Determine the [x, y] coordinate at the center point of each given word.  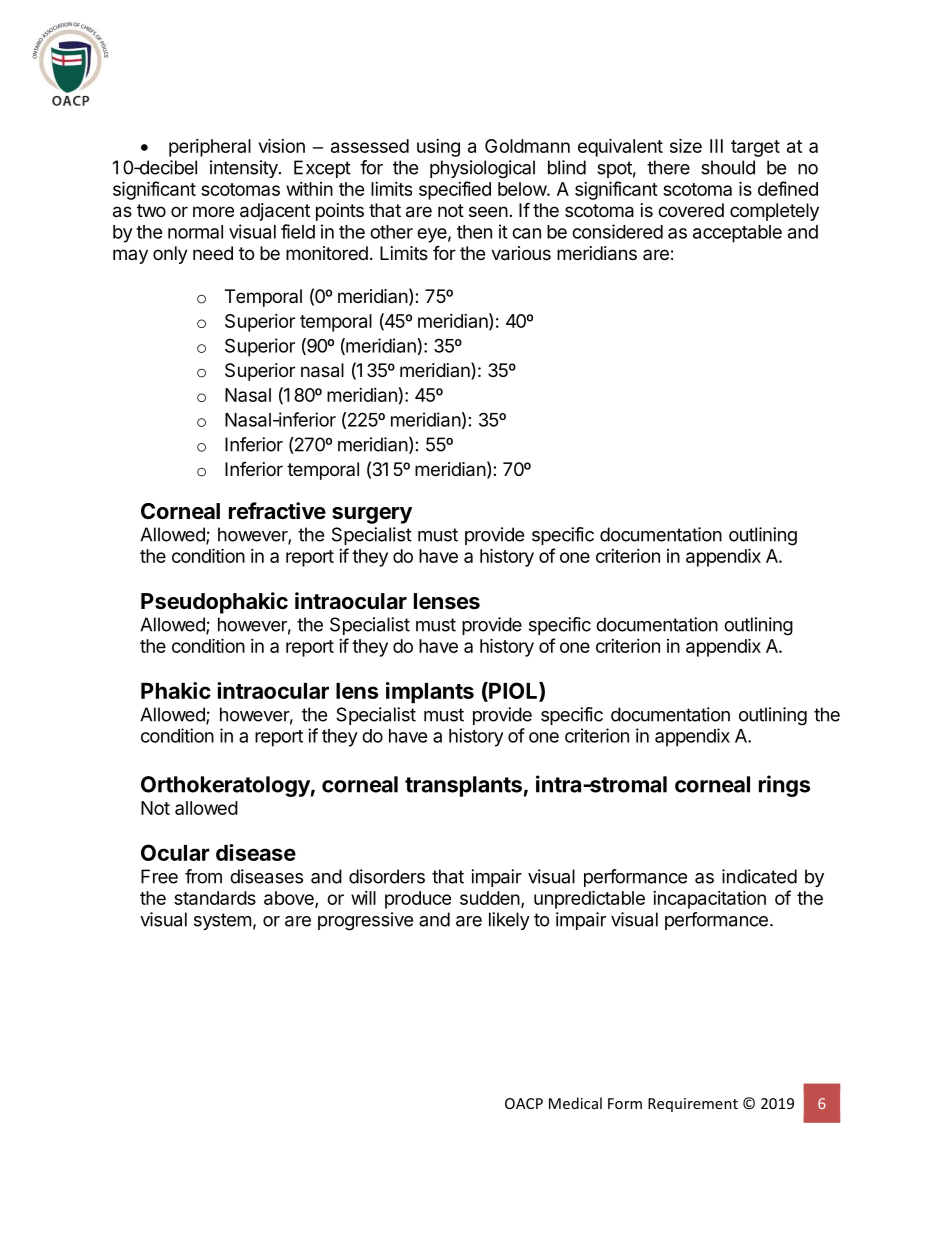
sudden [490, 898]
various [521, 253]
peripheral [210, 148]
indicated [759, 876]
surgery [372, 515]
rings [784, 786]
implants [430, 693]
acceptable [737, 234]
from [203, 876]
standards [215, 898]
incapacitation [709, 900]
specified [455, 190]
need [213, 253]
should [728, 167]
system [222, 921]
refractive [277, 511]
